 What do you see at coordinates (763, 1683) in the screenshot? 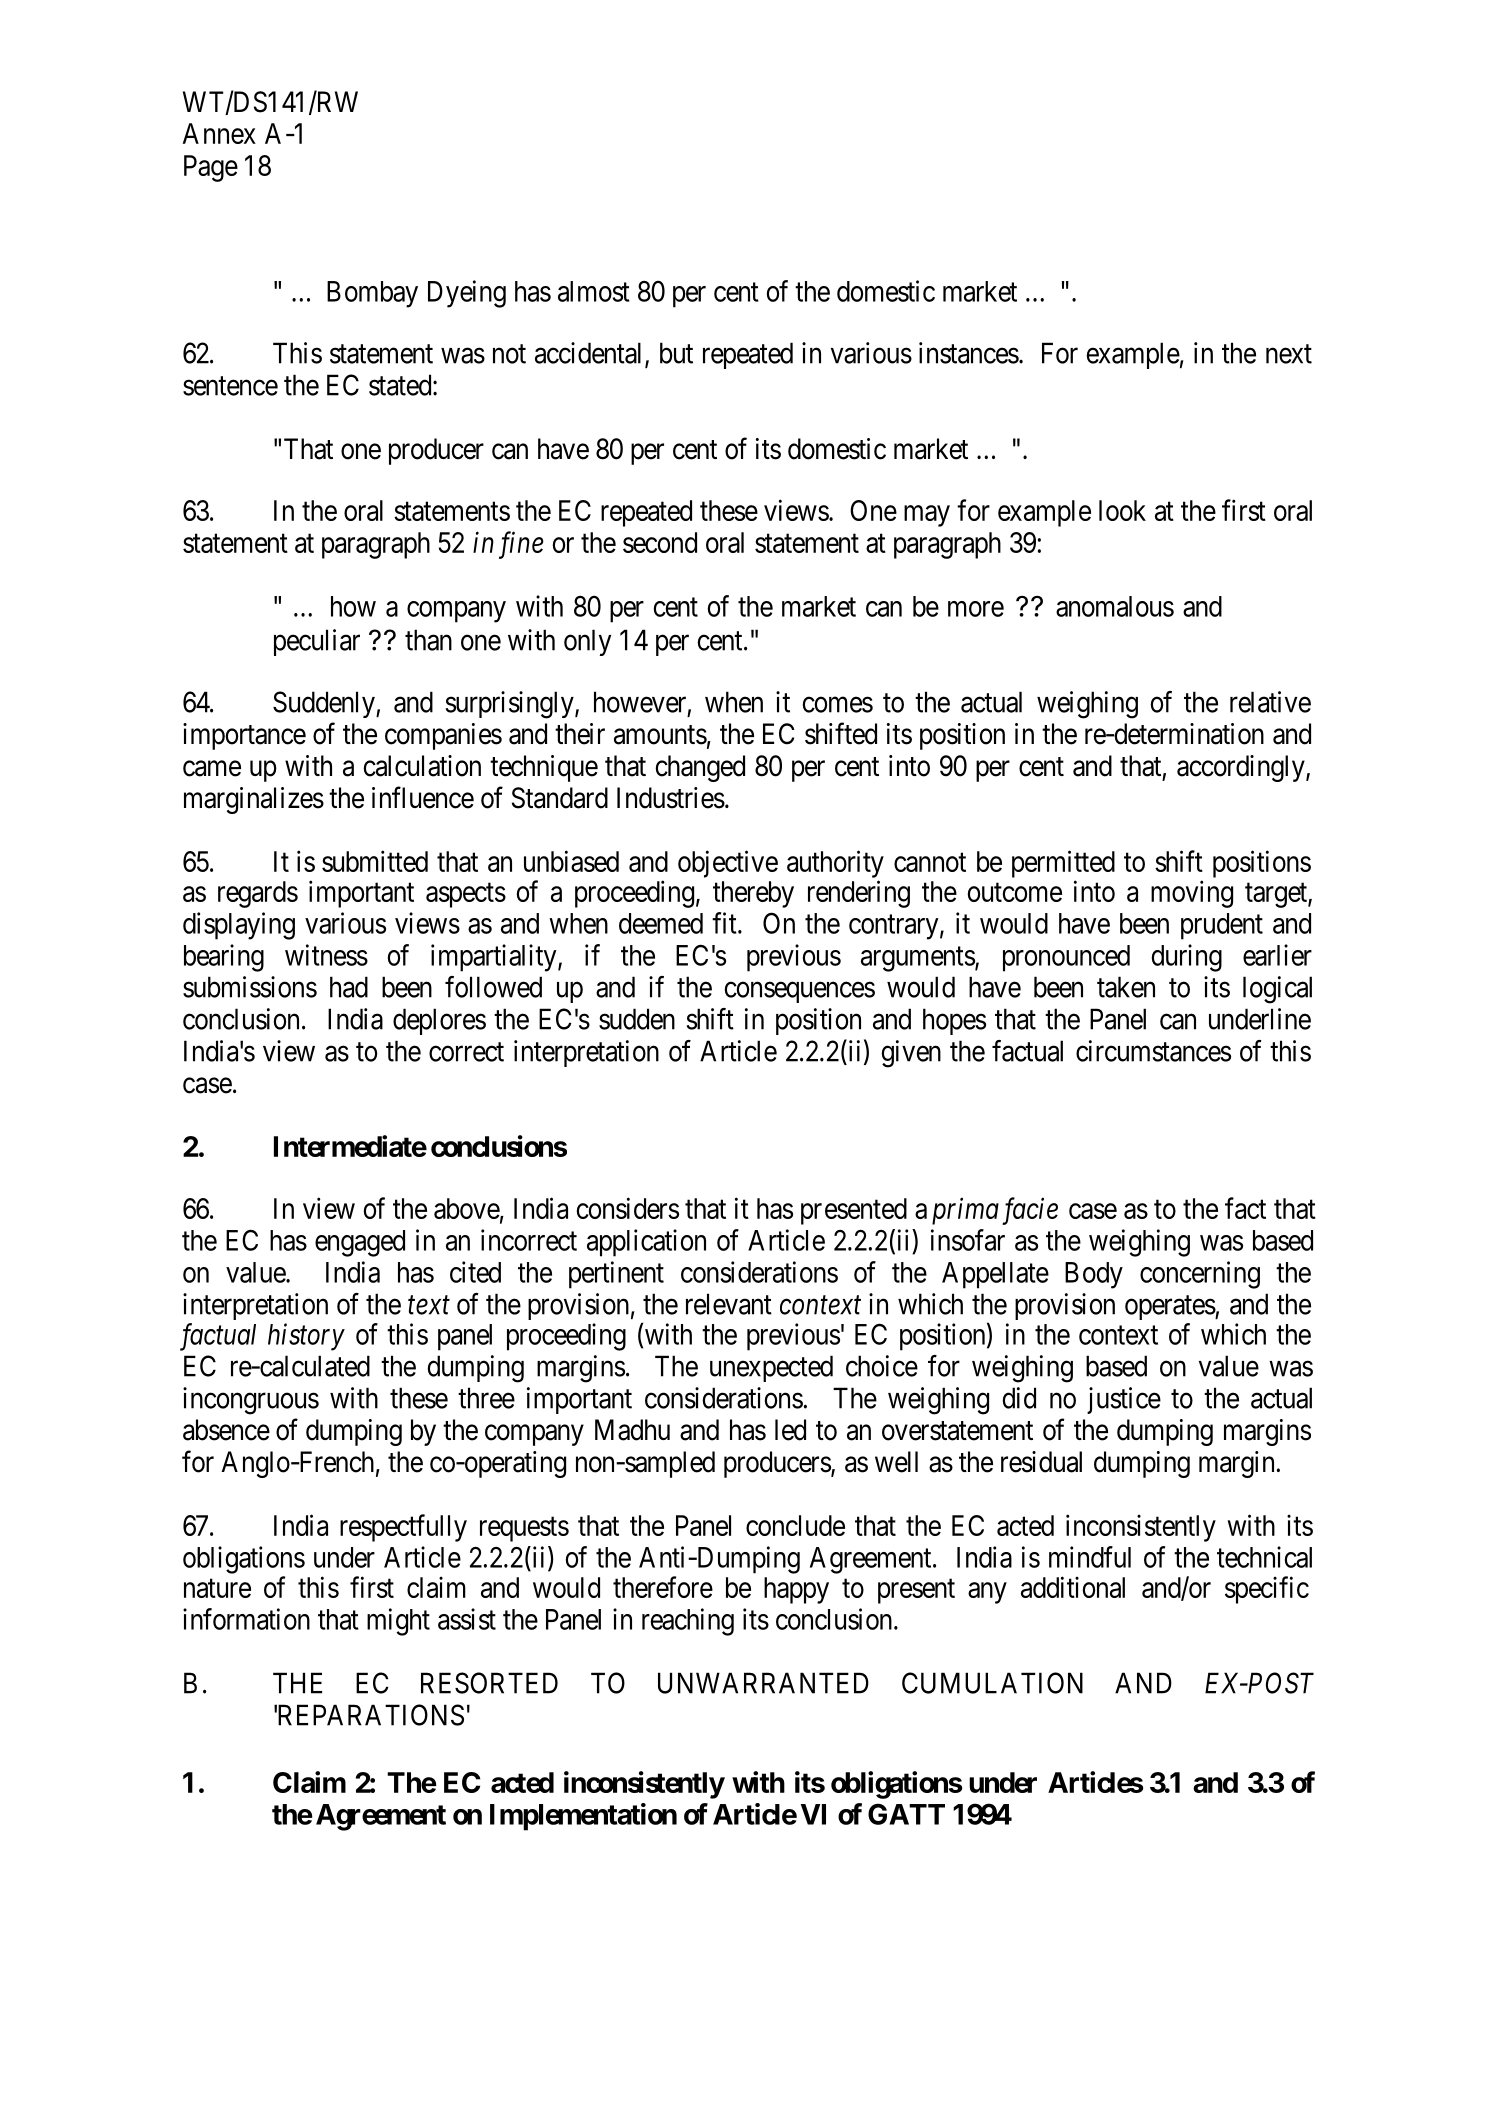
I see `UNWARRANTED` at bounding box center [763, 1683].
